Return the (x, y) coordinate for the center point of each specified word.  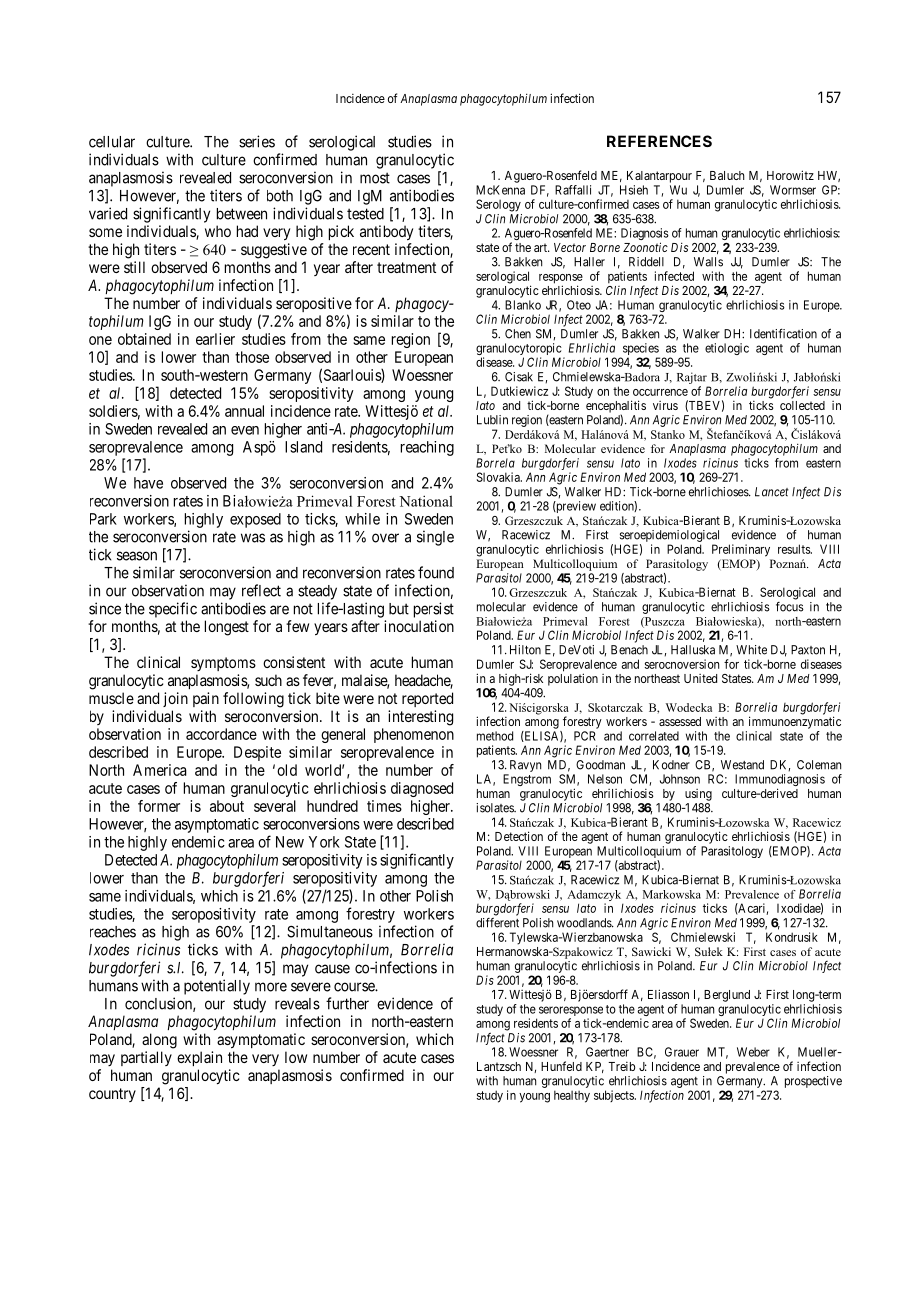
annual (244, 411)
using (698, 795)
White (751, 650)
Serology (498, 205)
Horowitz (790, 175)
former (159, 806)
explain (199, 1058)
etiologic (727, 349)
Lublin (492, 420)
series (257, 141)
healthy (572, 1096)
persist (434, 610)
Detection (519, 836)
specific (173, 610)
